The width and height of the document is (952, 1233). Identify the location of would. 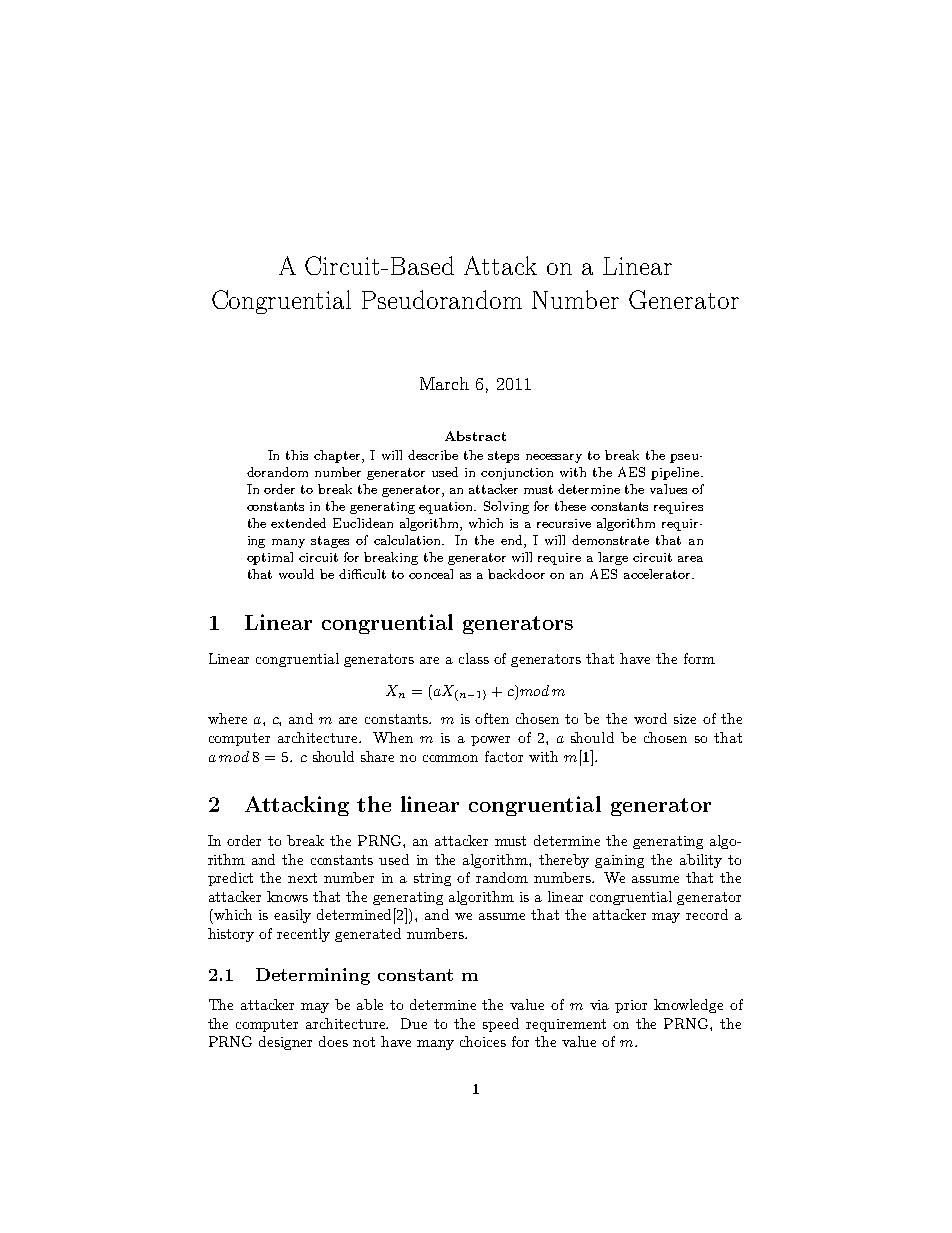
(296, 574).
